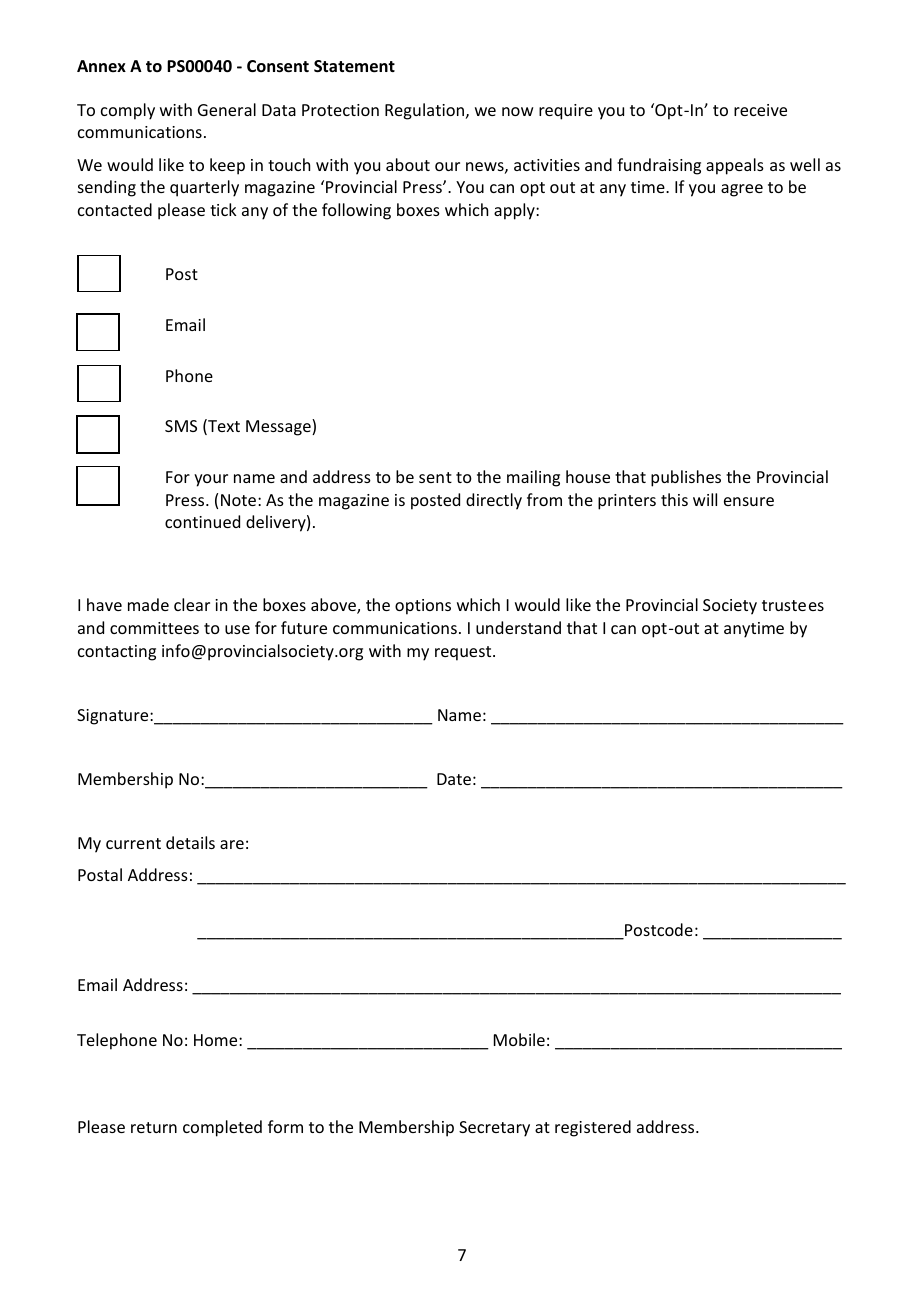  Describe the element at coordinates (181, 426) in the screenshot. I see `SMS` at that location.
